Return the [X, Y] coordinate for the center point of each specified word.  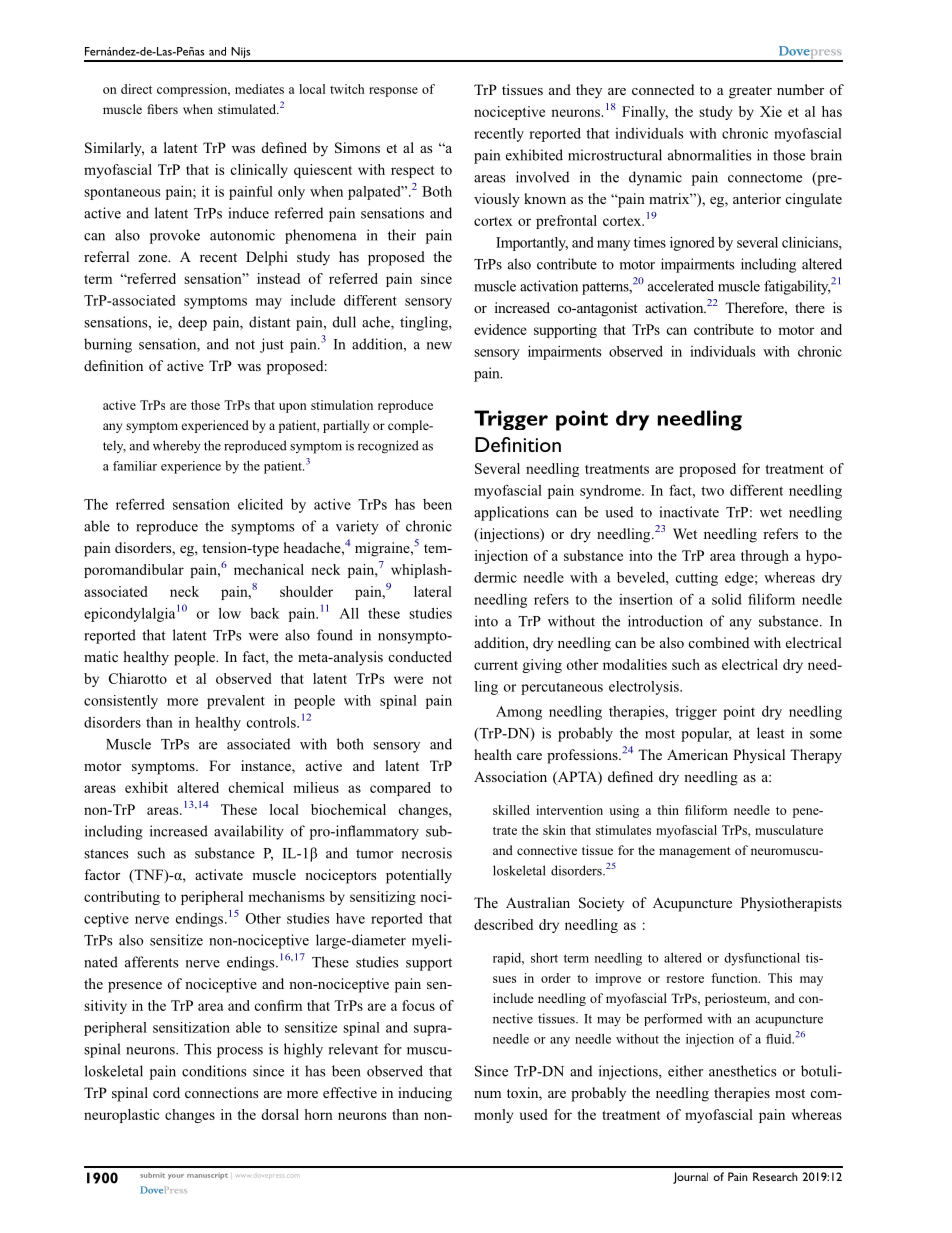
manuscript [207, 1176]
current [496, 665]
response [393, 92]
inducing [425, 1094]
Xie [771, 111]
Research [775, 1176]
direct [136, 89]
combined [719, 642]
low [230, 613]
